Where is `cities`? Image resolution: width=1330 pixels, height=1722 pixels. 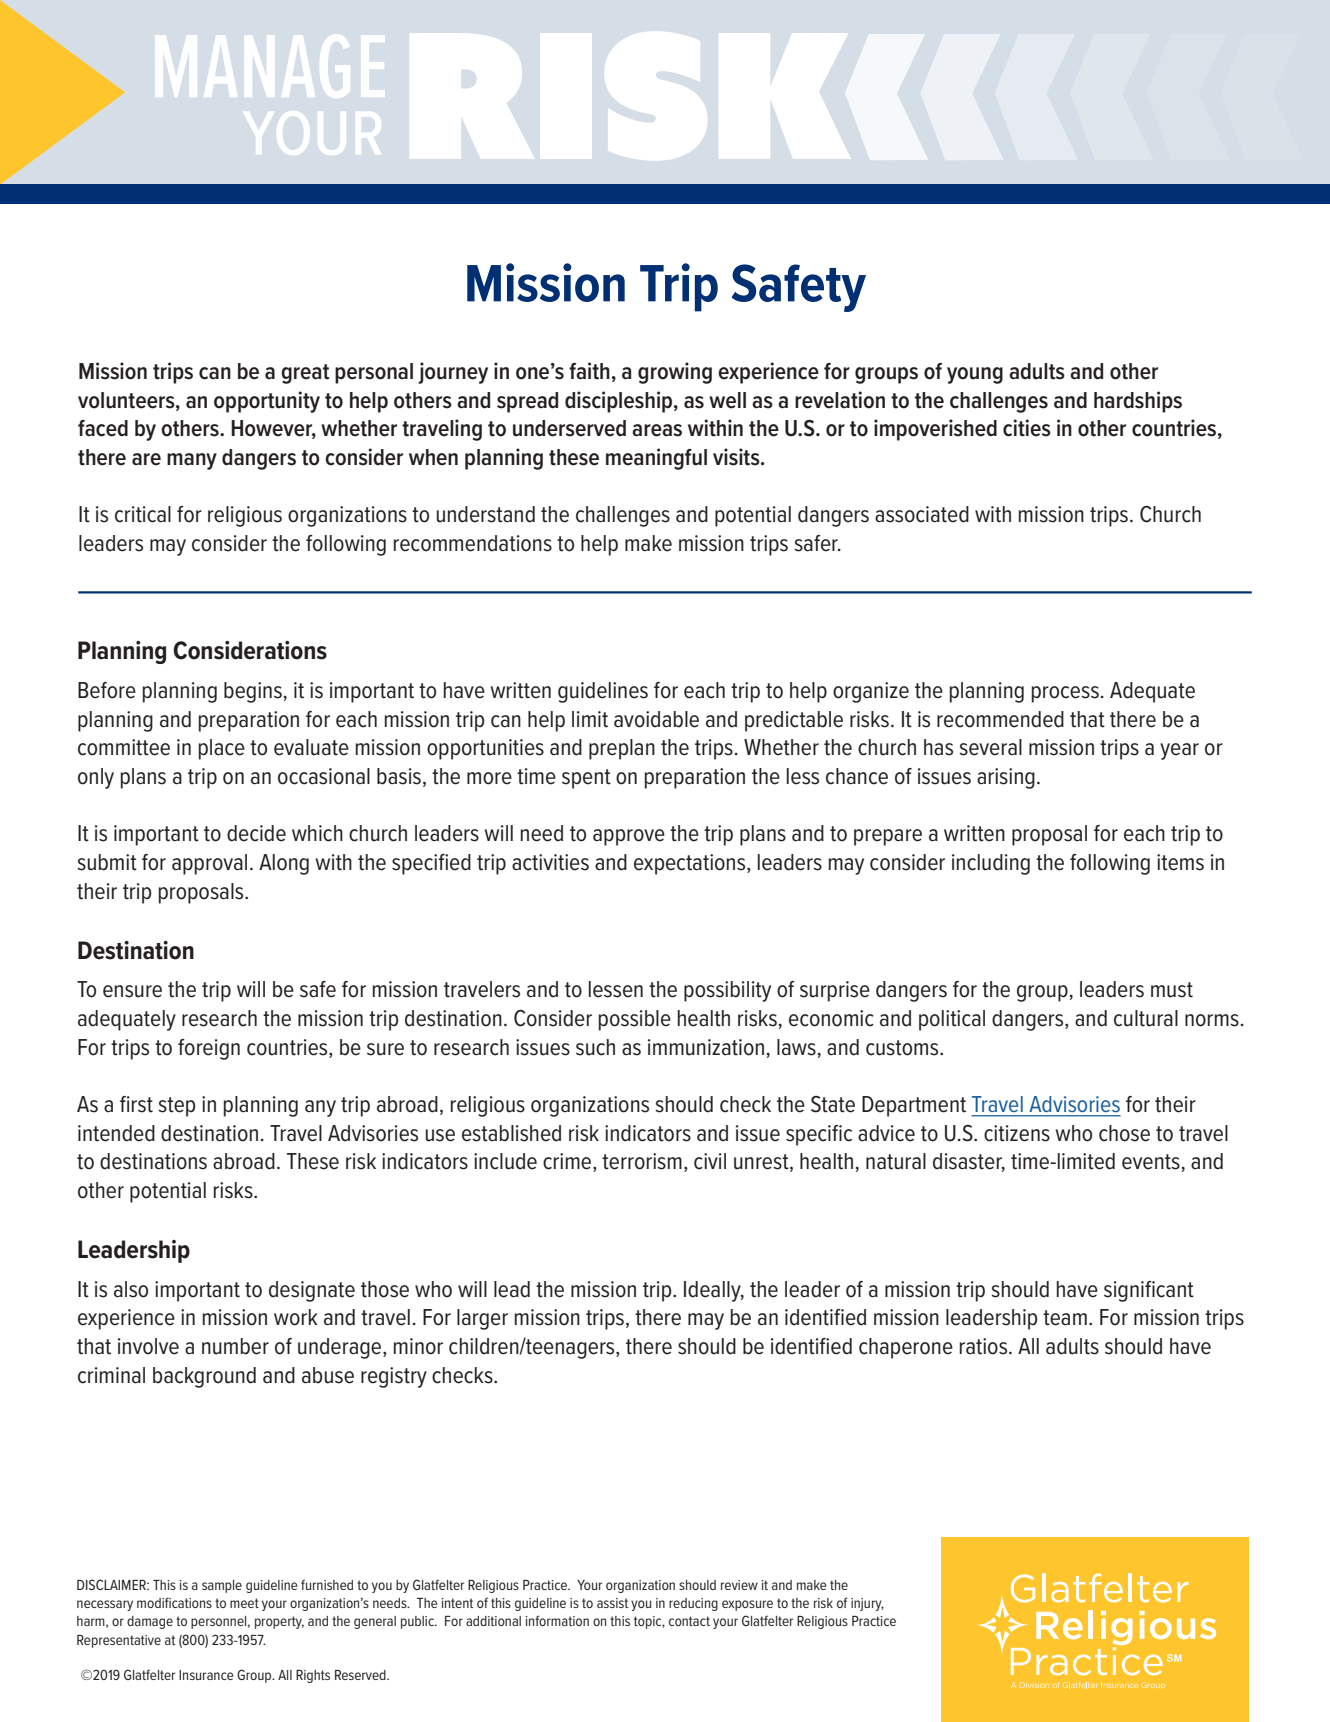
cities is located at coordinates (1027, 428).
